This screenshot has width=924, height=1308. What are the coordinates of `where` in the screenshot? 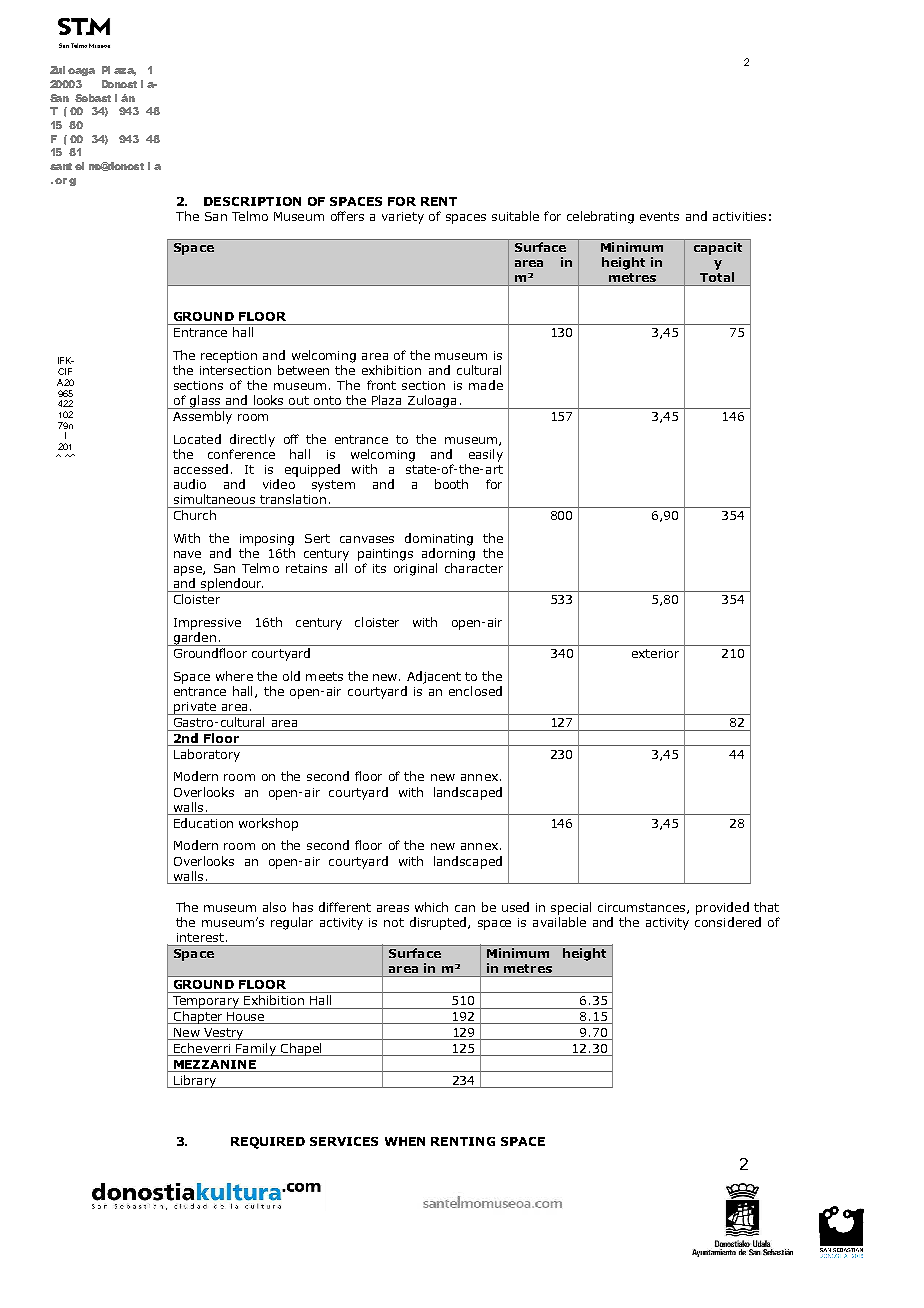 It's located at (234, 676).
